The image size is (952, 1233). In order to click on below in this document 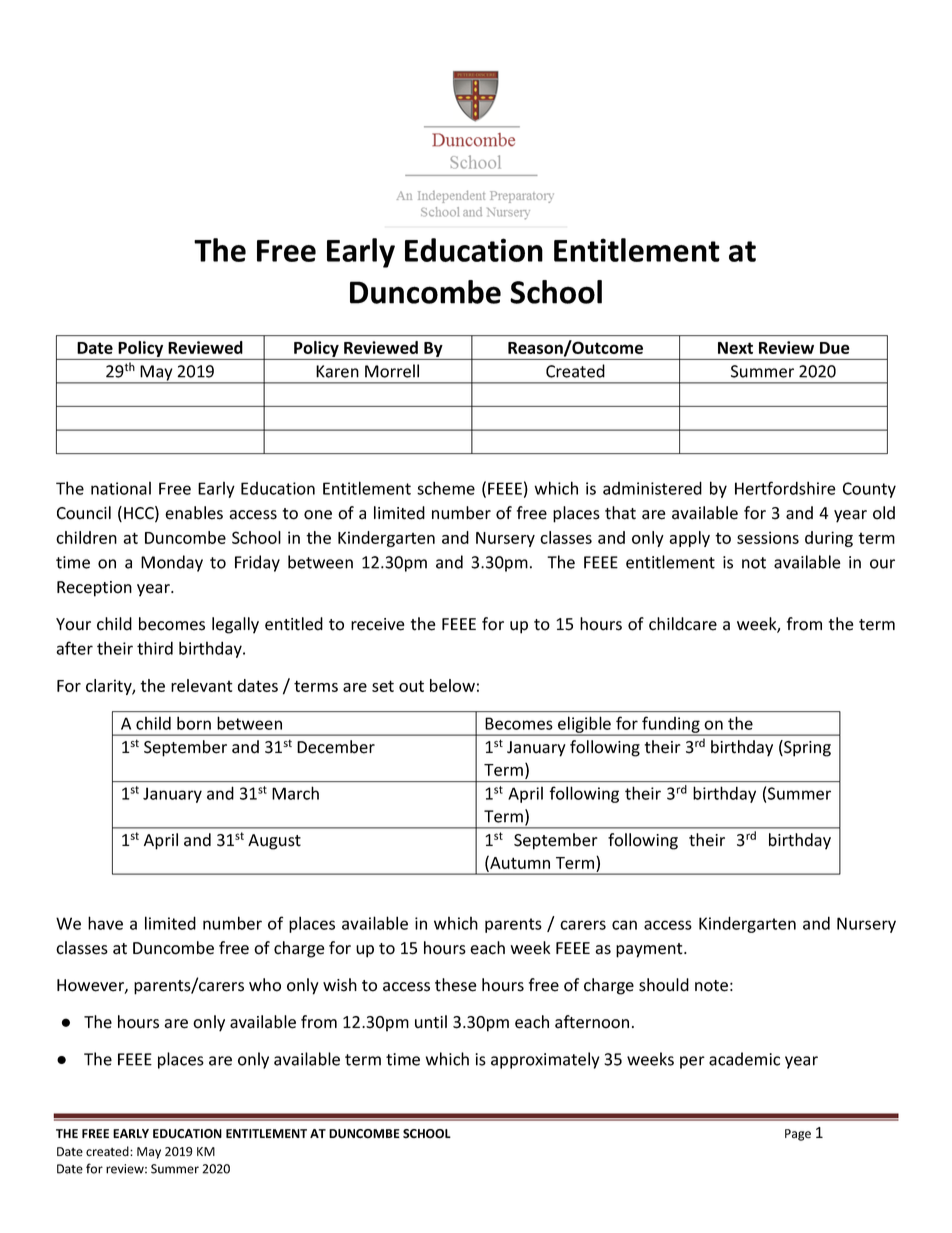, I will do `click(452, 685)`.
